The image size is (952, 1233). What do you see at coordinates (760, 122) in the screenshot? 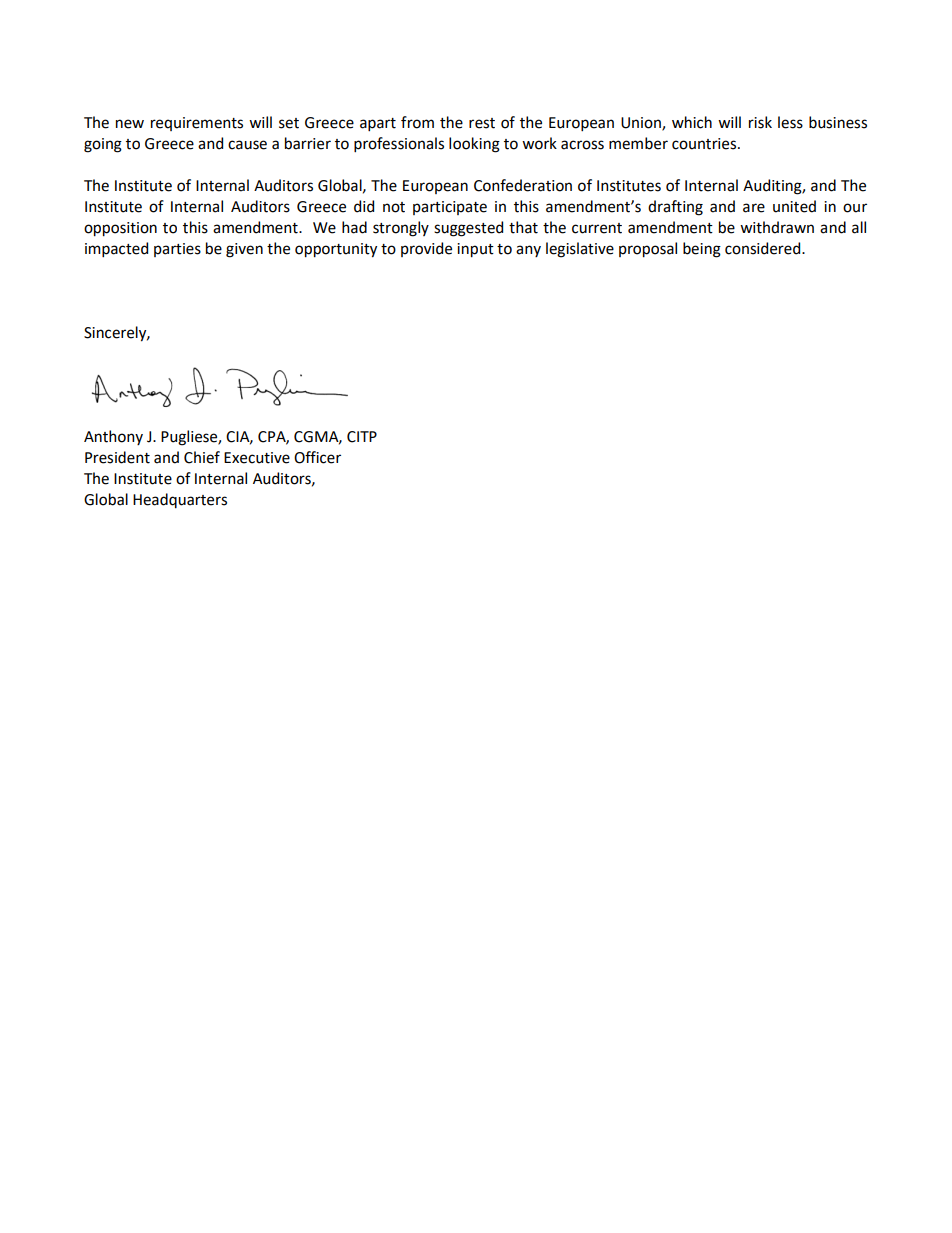
I see `risk` at bounding box center [760, 122].
